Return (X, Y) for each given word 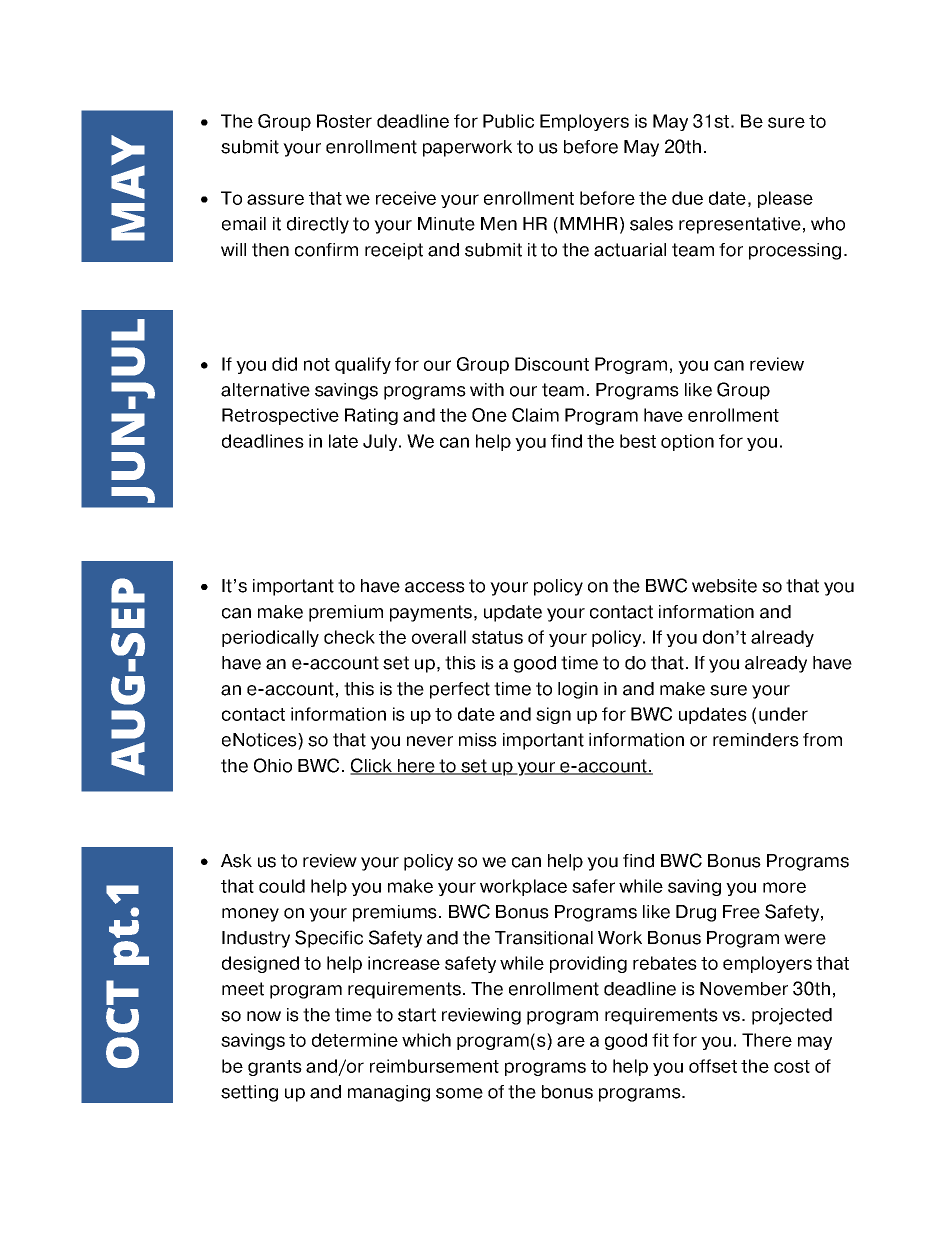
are (571, 1041)
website (724, 586)
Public (508, 121)
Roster (344, 121)
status (497, 637)
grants (275, 1068)
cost (792, 1066)
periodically (270, 638)
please (785, 199)
